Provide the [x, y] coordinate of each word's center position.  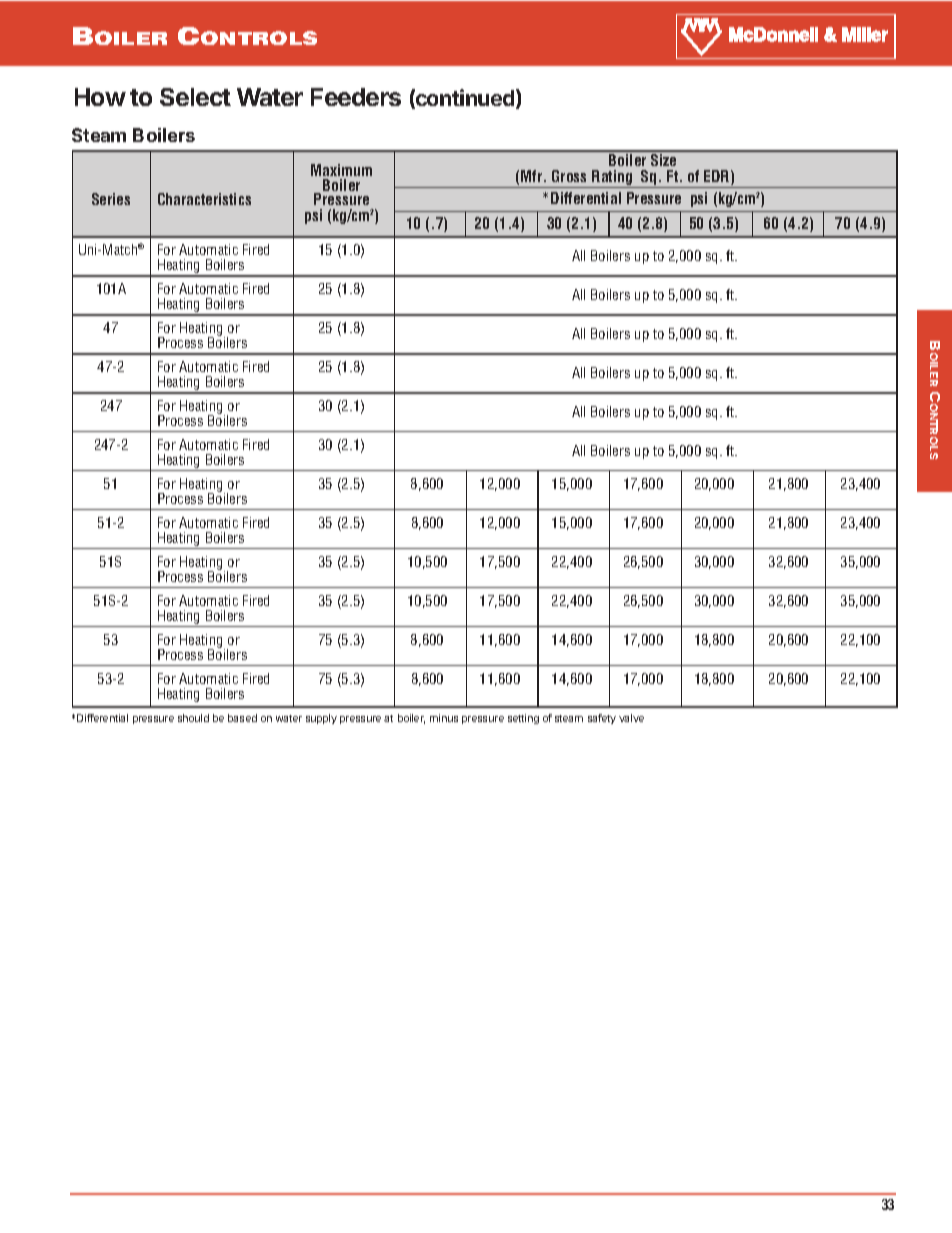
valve [631, 718]
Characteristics [204, 199]
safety [602, 719]
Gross [569, 176]
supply [321, 719]
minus [444, 718]
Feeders [356, 97]
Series [111, 199]
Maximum [341, 170]
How [100, 97]
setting [523, 719]
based [242, 718]
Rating [612, 179]
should [193, 718]
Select [195, 97]
